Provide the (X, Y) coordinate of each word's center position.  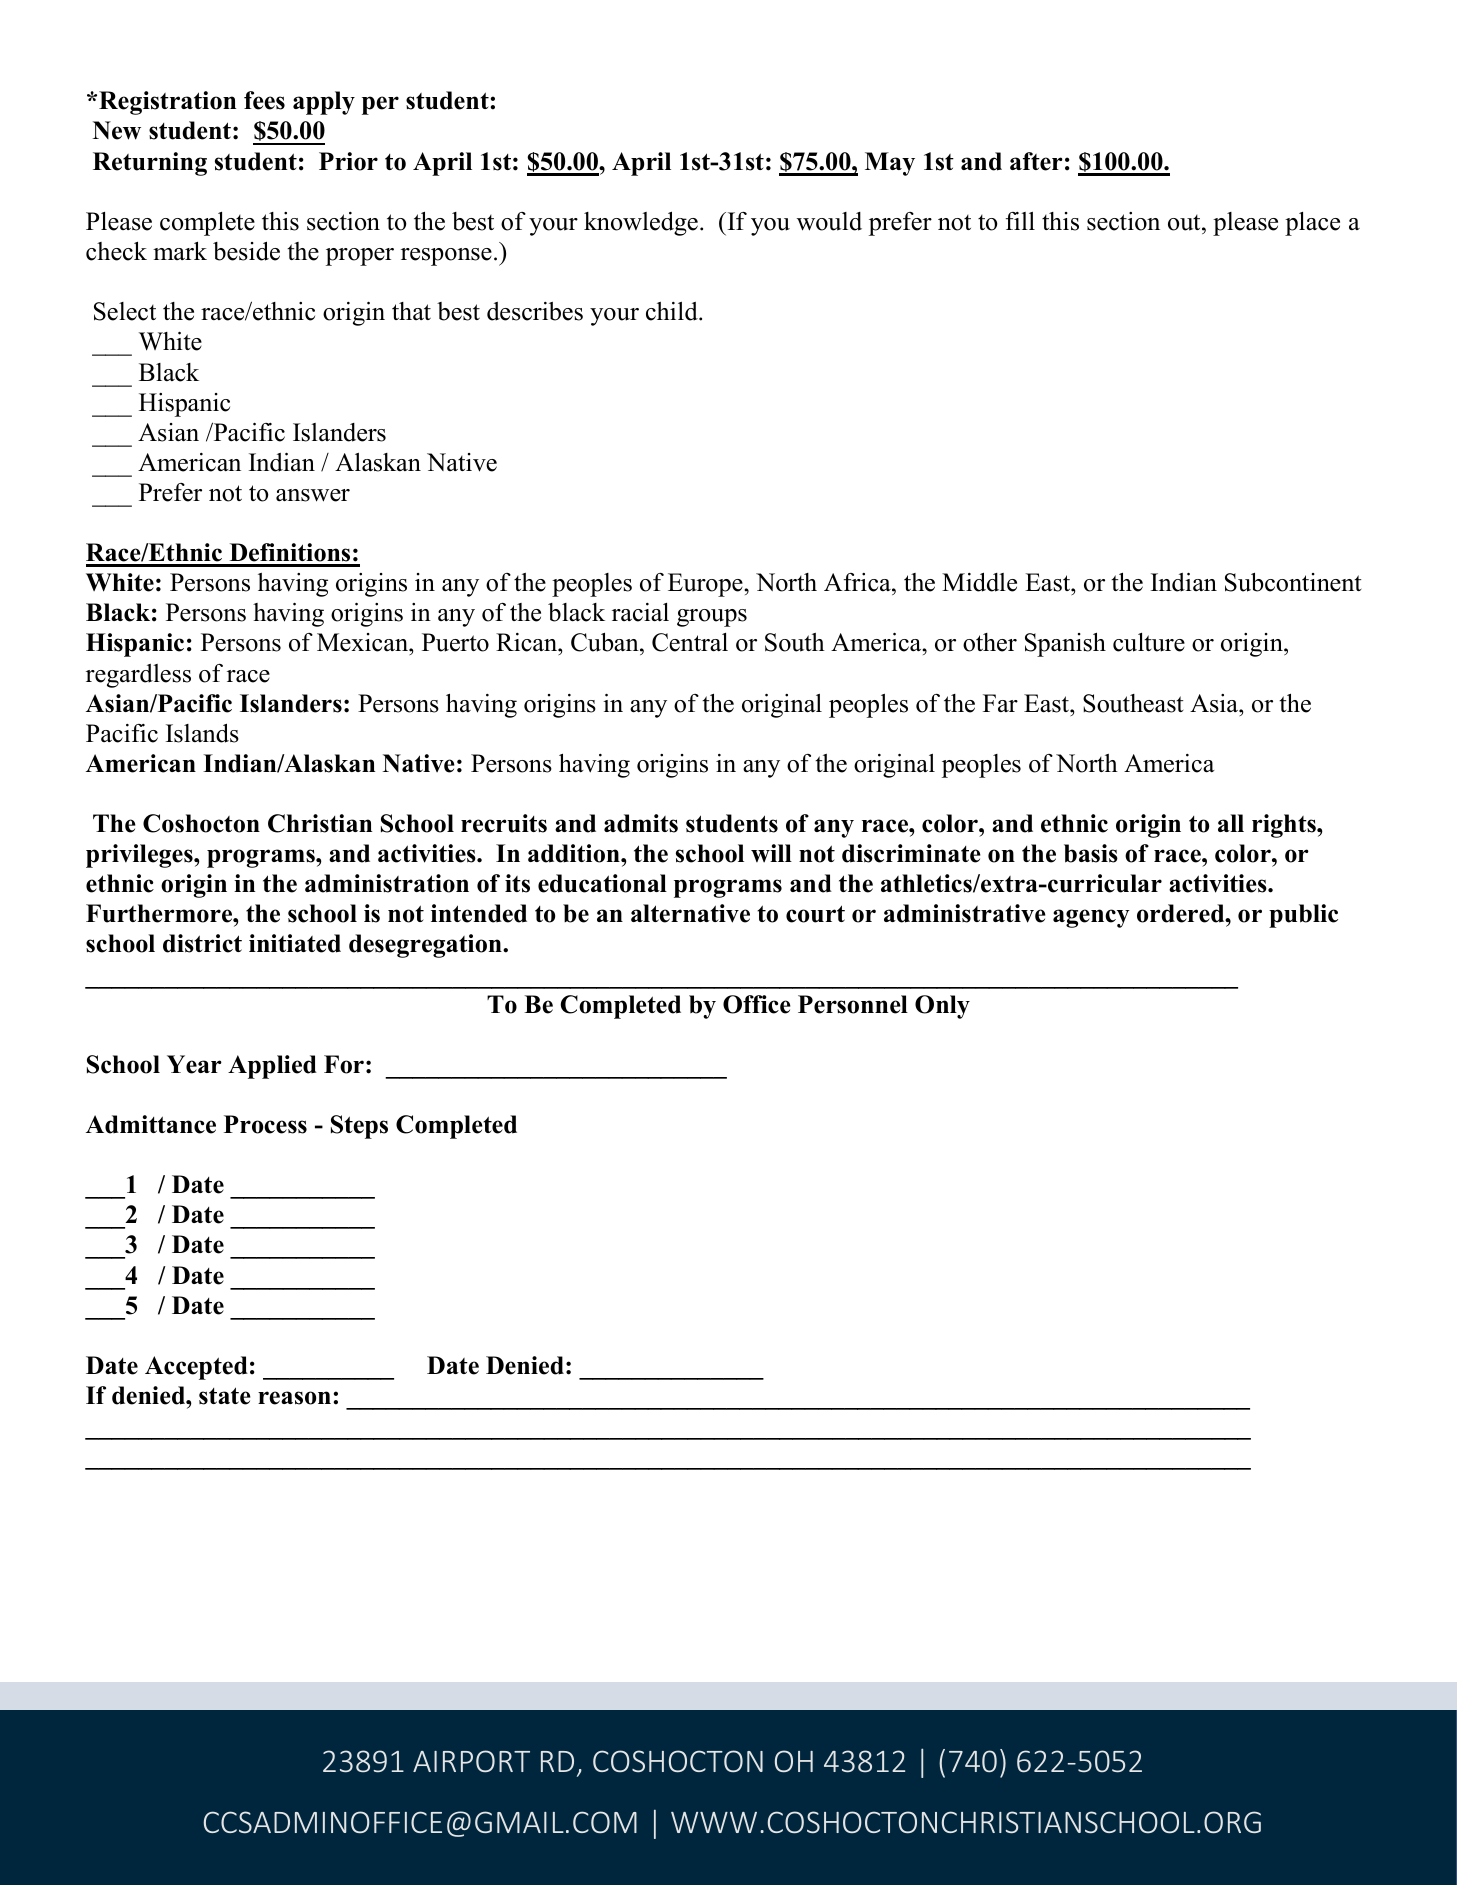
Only (942, 1007)
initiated (295, 943)
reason (294, 1398)
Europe (706, 585)
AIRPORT (471, 1761)
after (1036, 161)
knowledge (641, 223)
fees (264, 100)
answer (313, 495)
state (225, 1396)
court (815, 914)
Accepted (196, 1368)
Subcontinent (1293, 582)
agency (1091, 918)
